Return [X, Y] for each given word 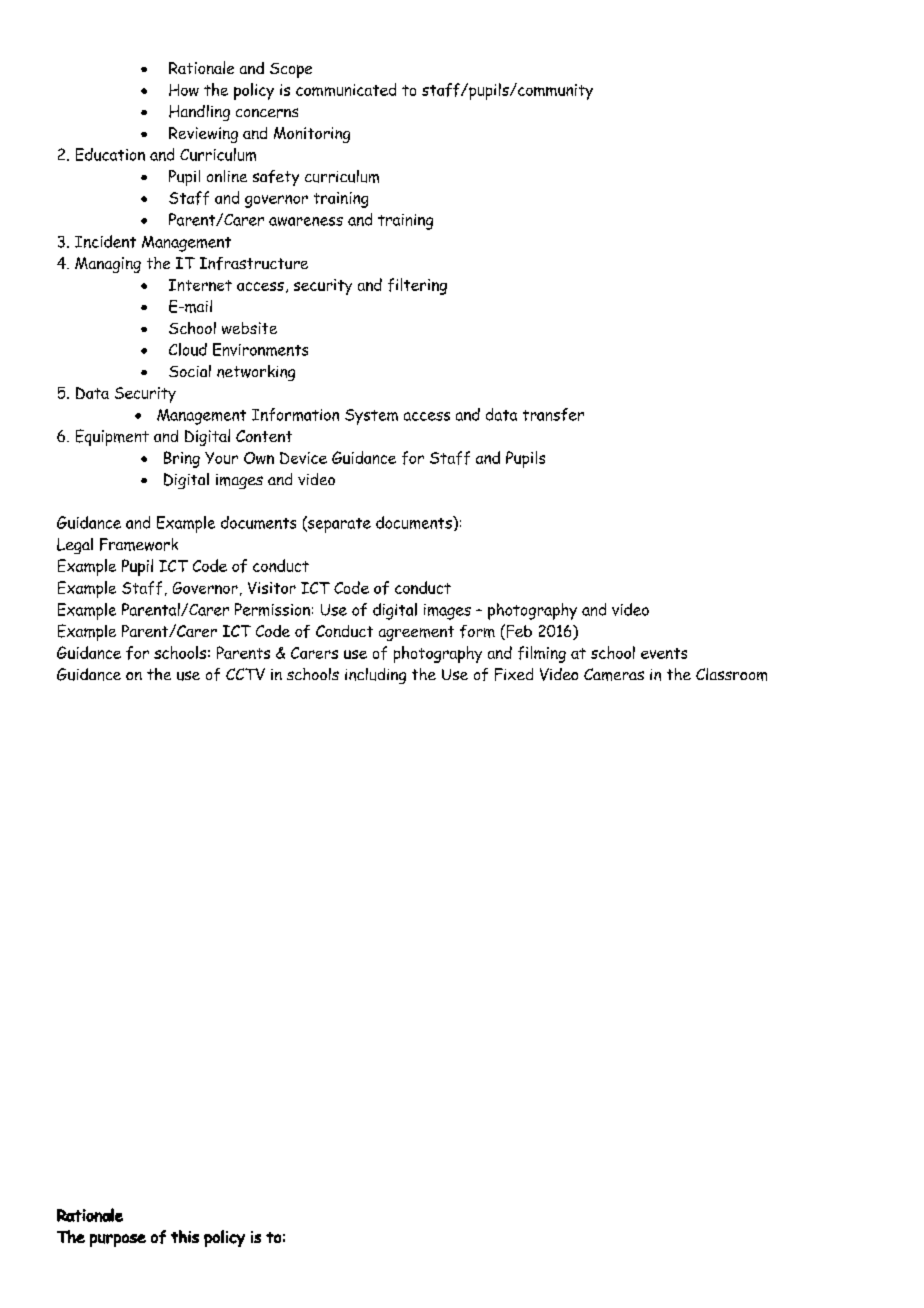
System [371, 417]
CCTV [245, 674]
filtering [417, 286]
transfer [553, 414]
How [184, 90]
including [375, 676]
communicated [346, 89]
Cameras [614, 674]
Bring [182, 459]
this [185, 1236]
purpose [118, 1240]
